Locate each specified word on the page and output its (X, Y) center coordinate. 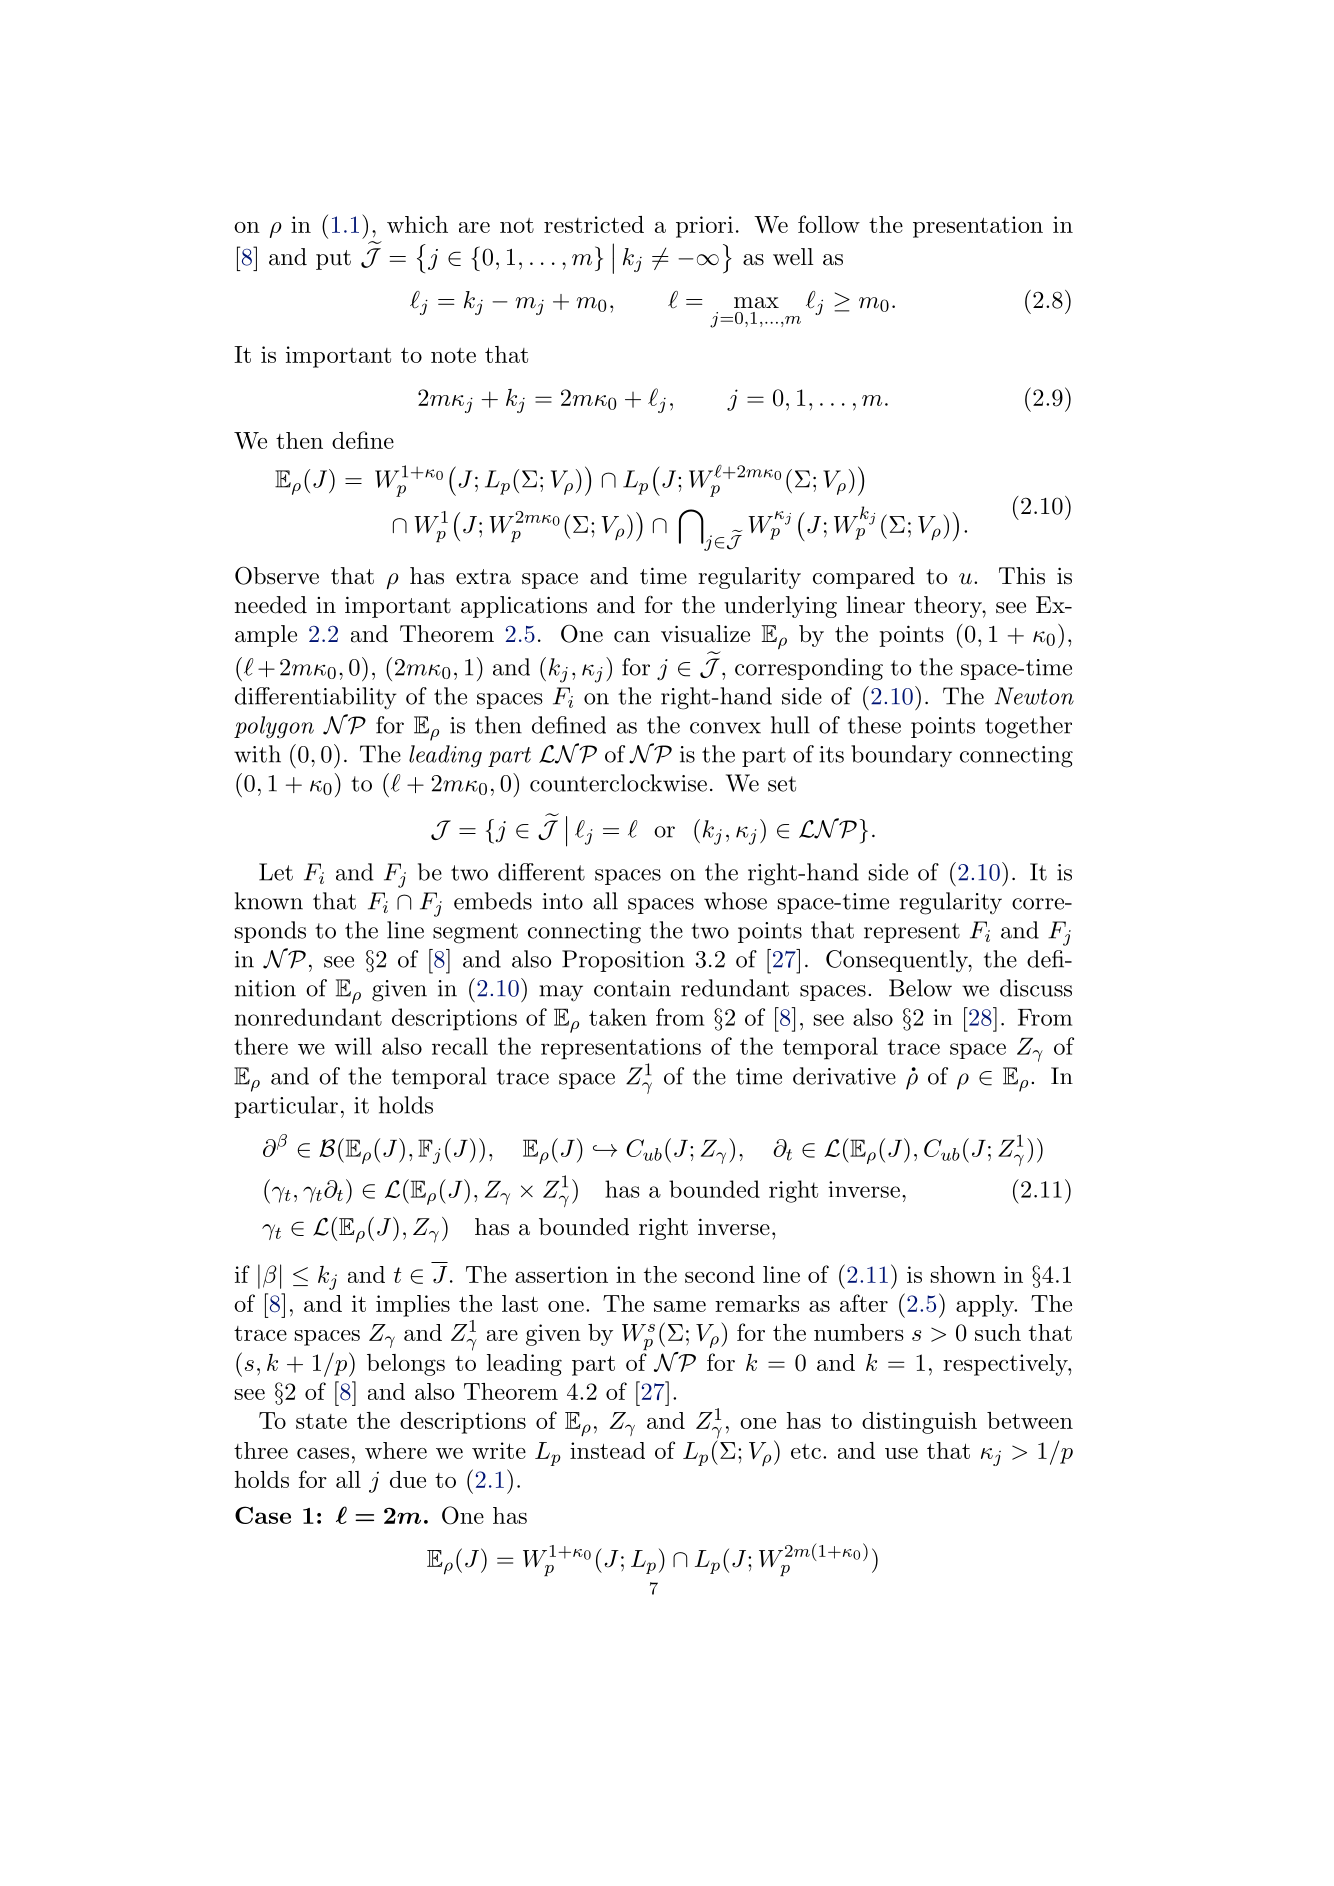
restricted (594, 224)
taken (618, 1017)
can (632, 637)
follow (829, 224)
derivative (844, 1076)
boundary (901, 756)
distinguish (919, 1423)
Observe (277, 575)
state (321, 1421)
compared (864, 578)
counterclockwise (618, 783)
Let (276, 872)
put (333, 260)
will (353, 1046)
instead (607, 1450)
